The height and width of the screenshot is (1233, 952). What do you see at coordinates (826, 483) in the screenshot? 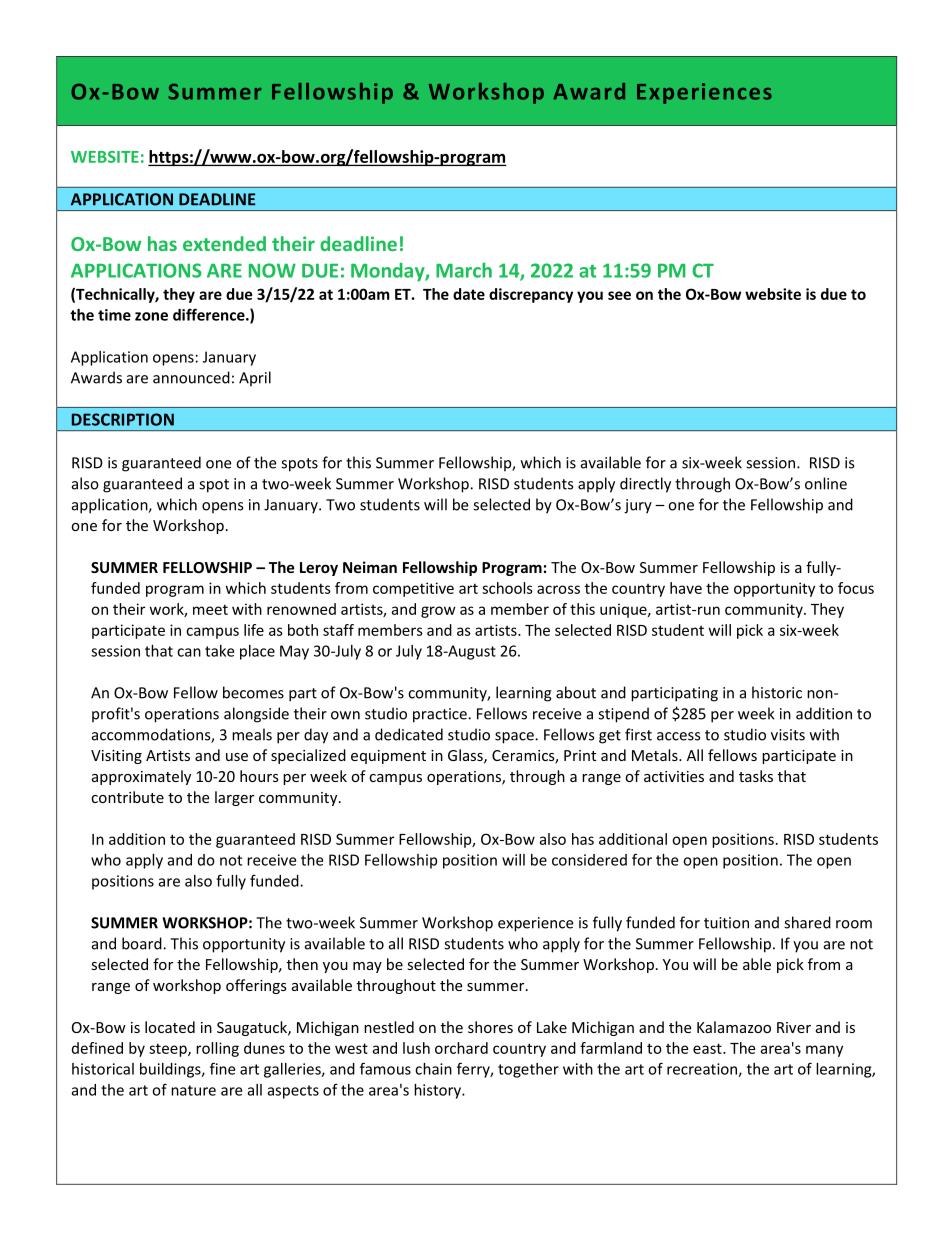
I see `online` at bounding box center [826, 483].
